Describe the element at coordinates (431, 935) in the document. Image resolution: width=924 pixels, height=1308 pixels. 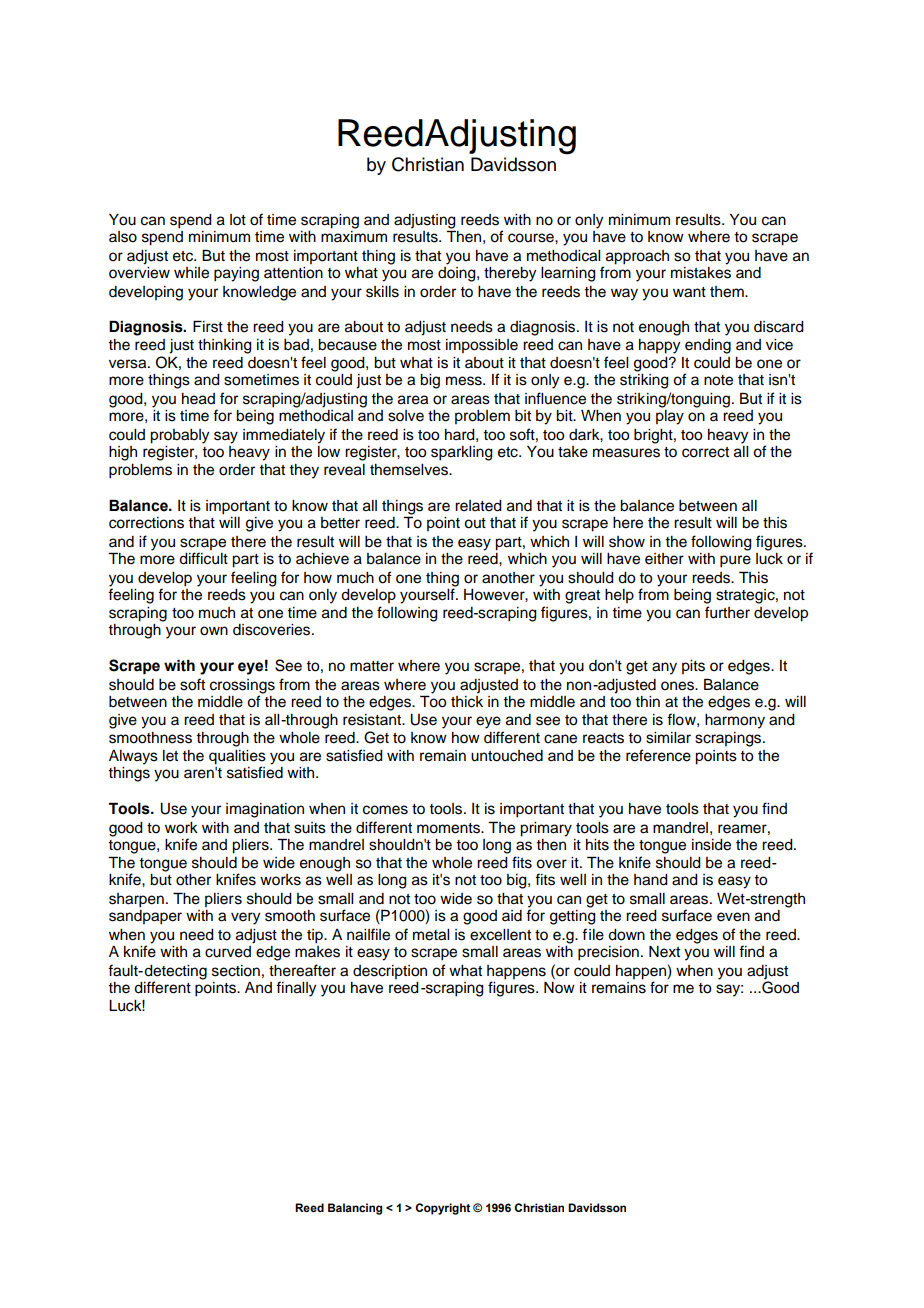
I see `metal` at that location.
